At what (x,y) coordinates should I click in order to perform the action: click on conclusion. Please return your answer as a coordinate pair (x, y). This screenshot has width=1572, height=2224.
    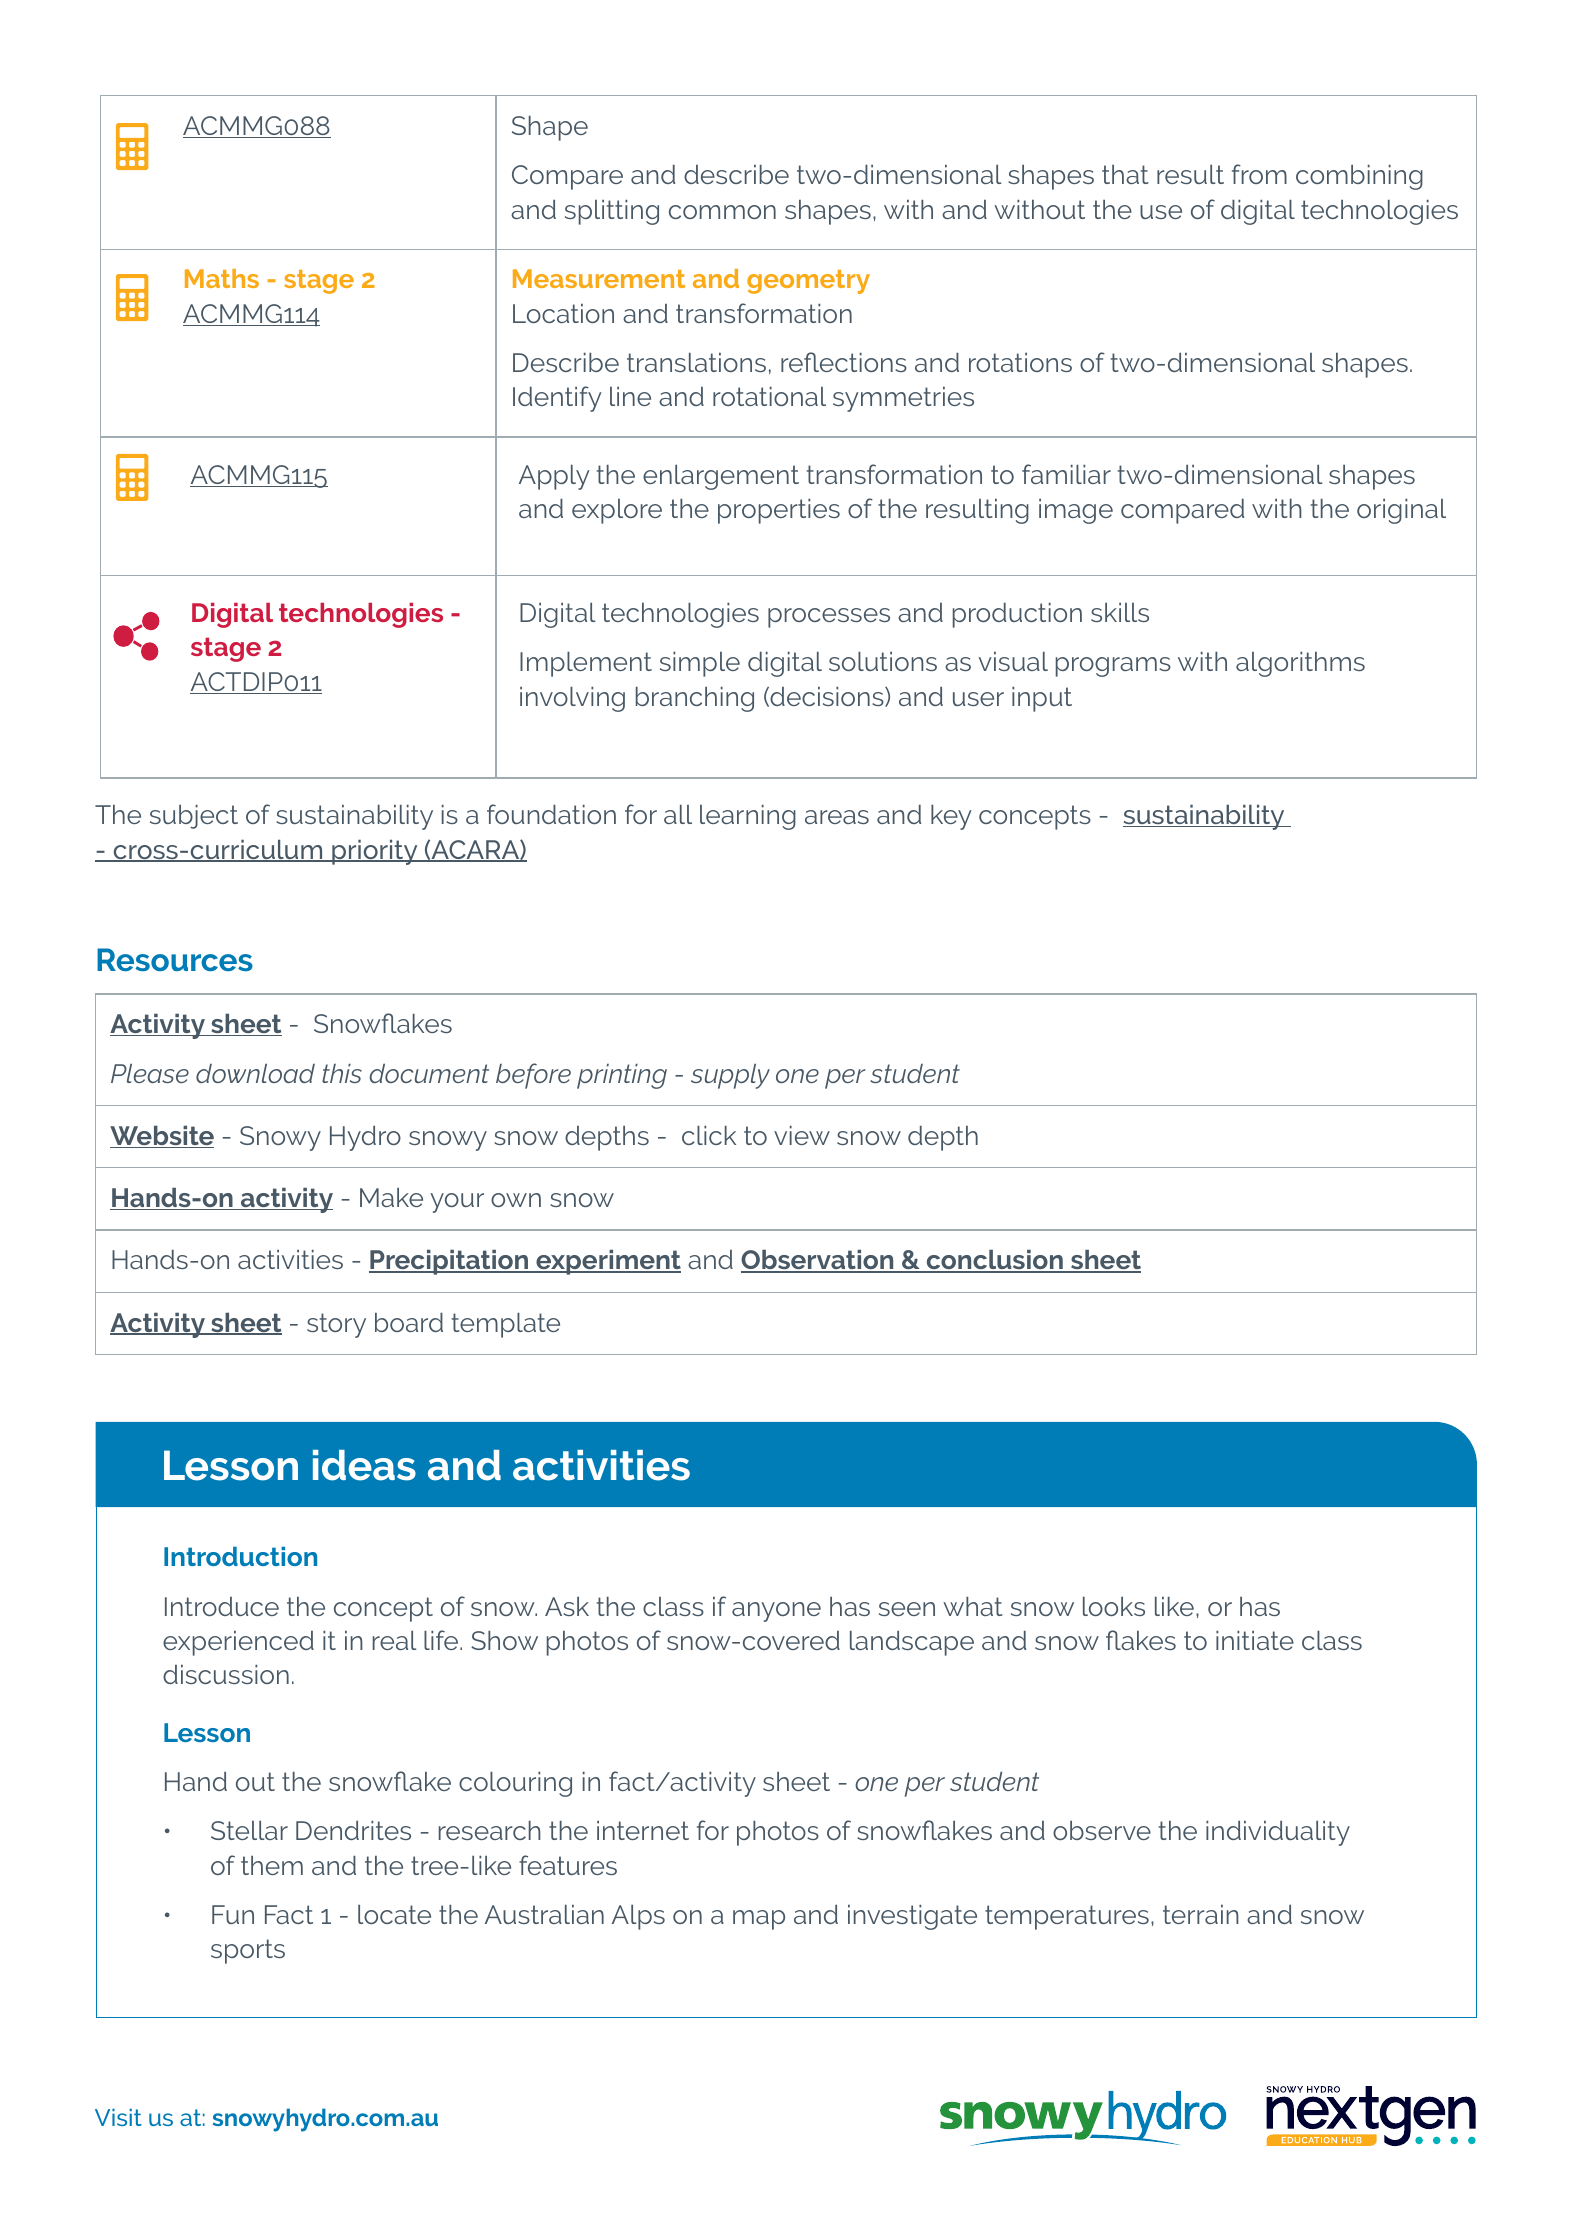
    Looking at the image, I should click on (994, 1261).
